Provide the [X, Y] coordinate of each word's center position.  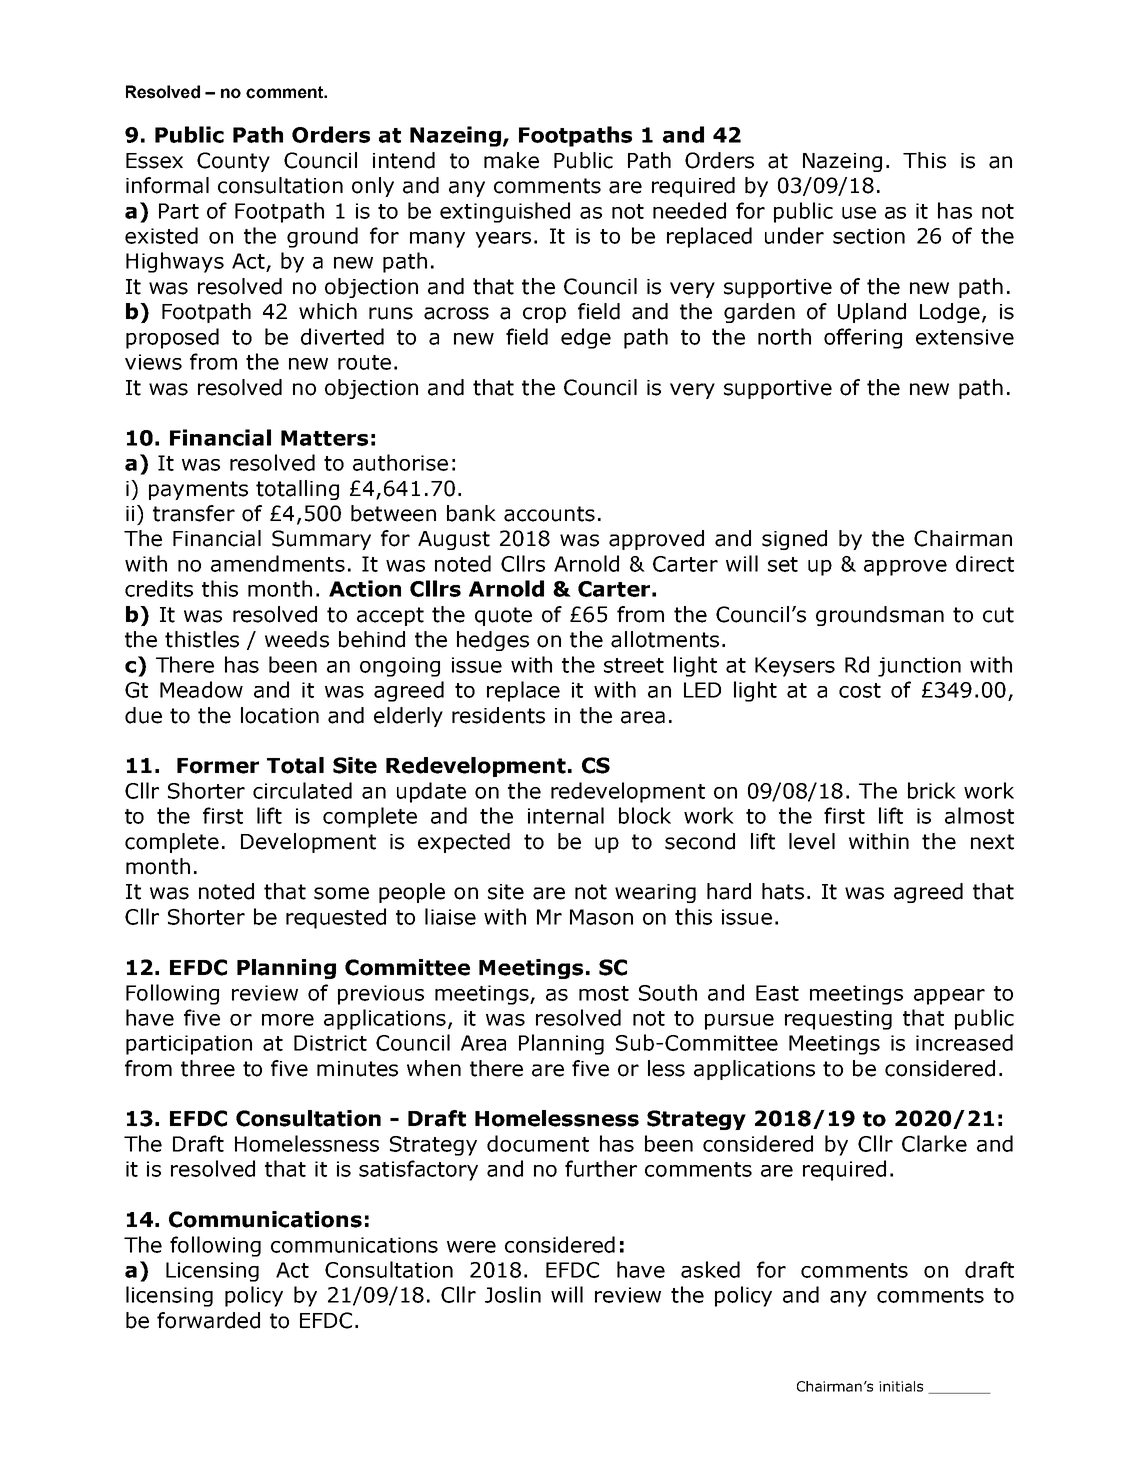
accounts [549, 514]
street [634, 665]
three [208, 1068]
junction [919, 667]
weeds [297, 639]
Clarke [934, 1143]
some [341, 893]
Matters [324, 438]
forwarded [208, 1320]
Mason [601, 917]
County [233, 162]
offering [863, 338]
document [538, 1143]
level [812, 841]
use [859, 213]
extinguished [505, 212]
